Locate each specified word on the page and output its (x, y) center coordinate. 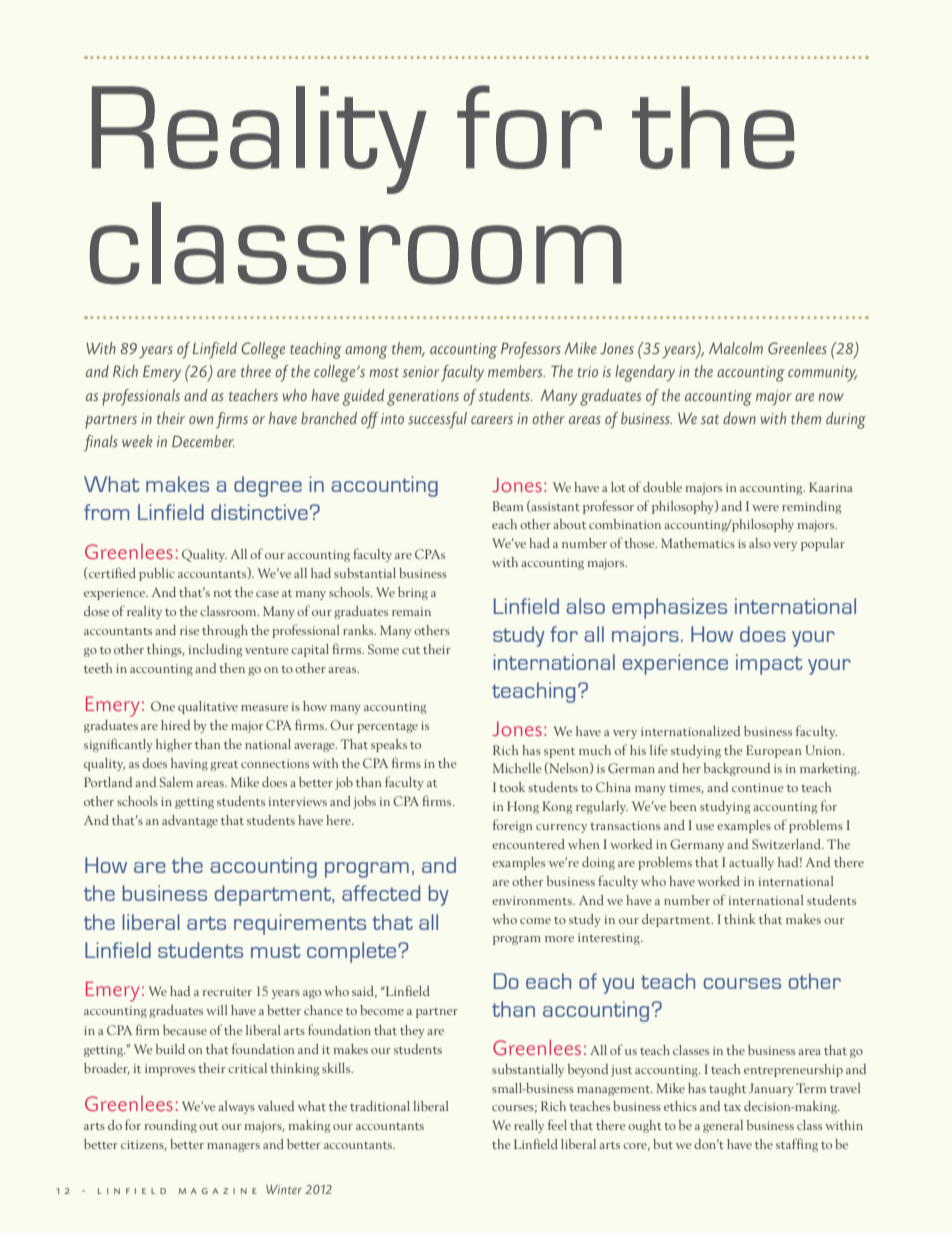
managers (233, 1147)
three (256, 371)
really (529, 1126)
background (737, 769)
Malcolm (736, 348)
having (189, 764)
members (516, 371)
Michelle (517, 768)
